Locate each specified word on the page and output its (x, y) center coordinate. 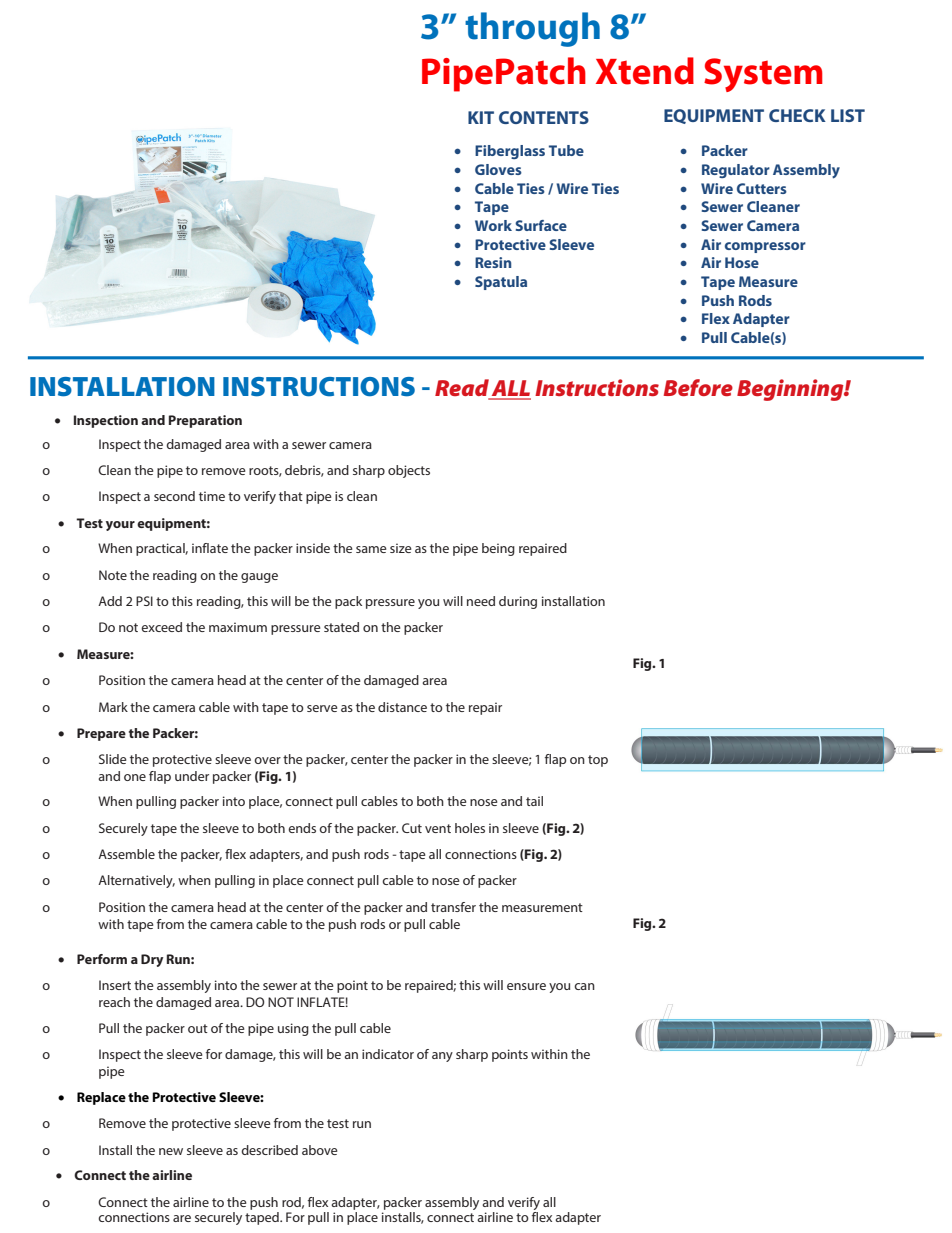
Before (698, 387)
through (532, 29)
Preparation (205, 421)
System (763, 75)
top (598, 761)
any (442, 1057)
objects (409, 471)
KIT (481, 117)
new (171, 1151)
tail (534, 801)
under (192, 776)
